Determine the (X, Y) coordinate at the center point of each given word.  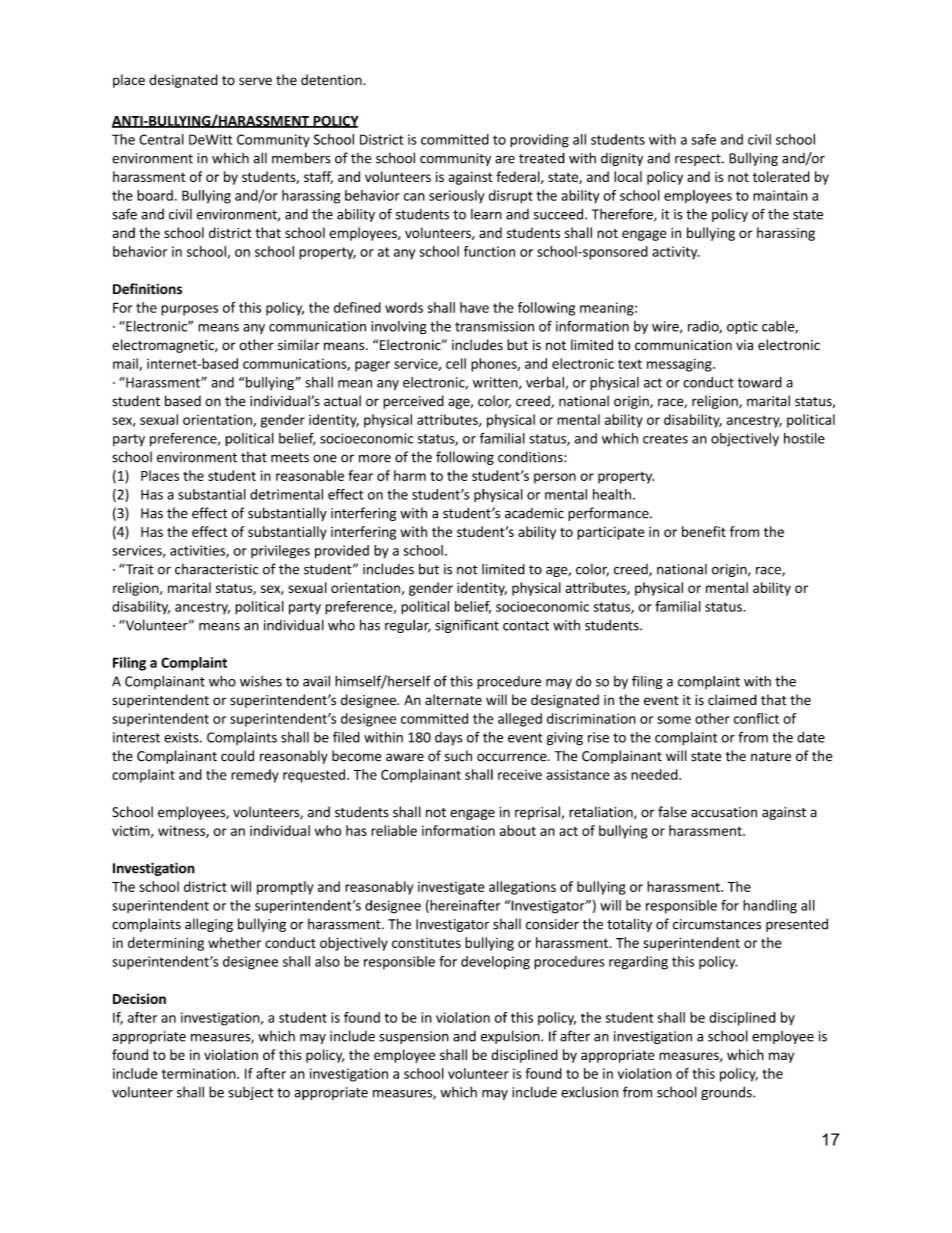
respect (699, 160)
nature (771, 757)
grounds (727, 1093)
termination (200, 1073)
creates (665, 439)
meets (290, 458)
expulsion (511, 1037)
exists (182, 737)
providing (539, 141)
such (458, 756)
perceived (413, 402)
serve (255, 81)
